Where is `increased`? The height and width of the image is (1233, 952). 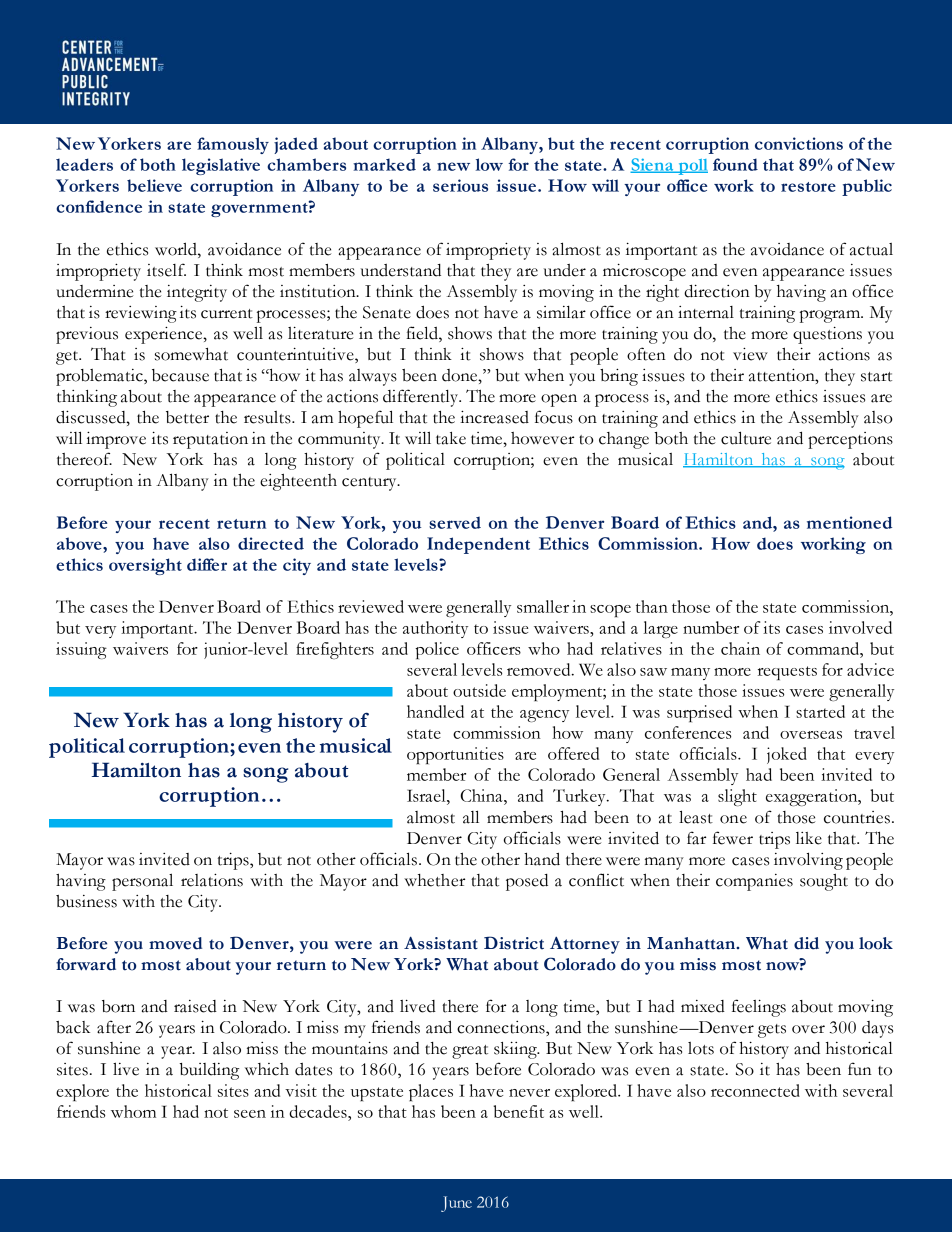
increased is located at coordinates (494, 417).
